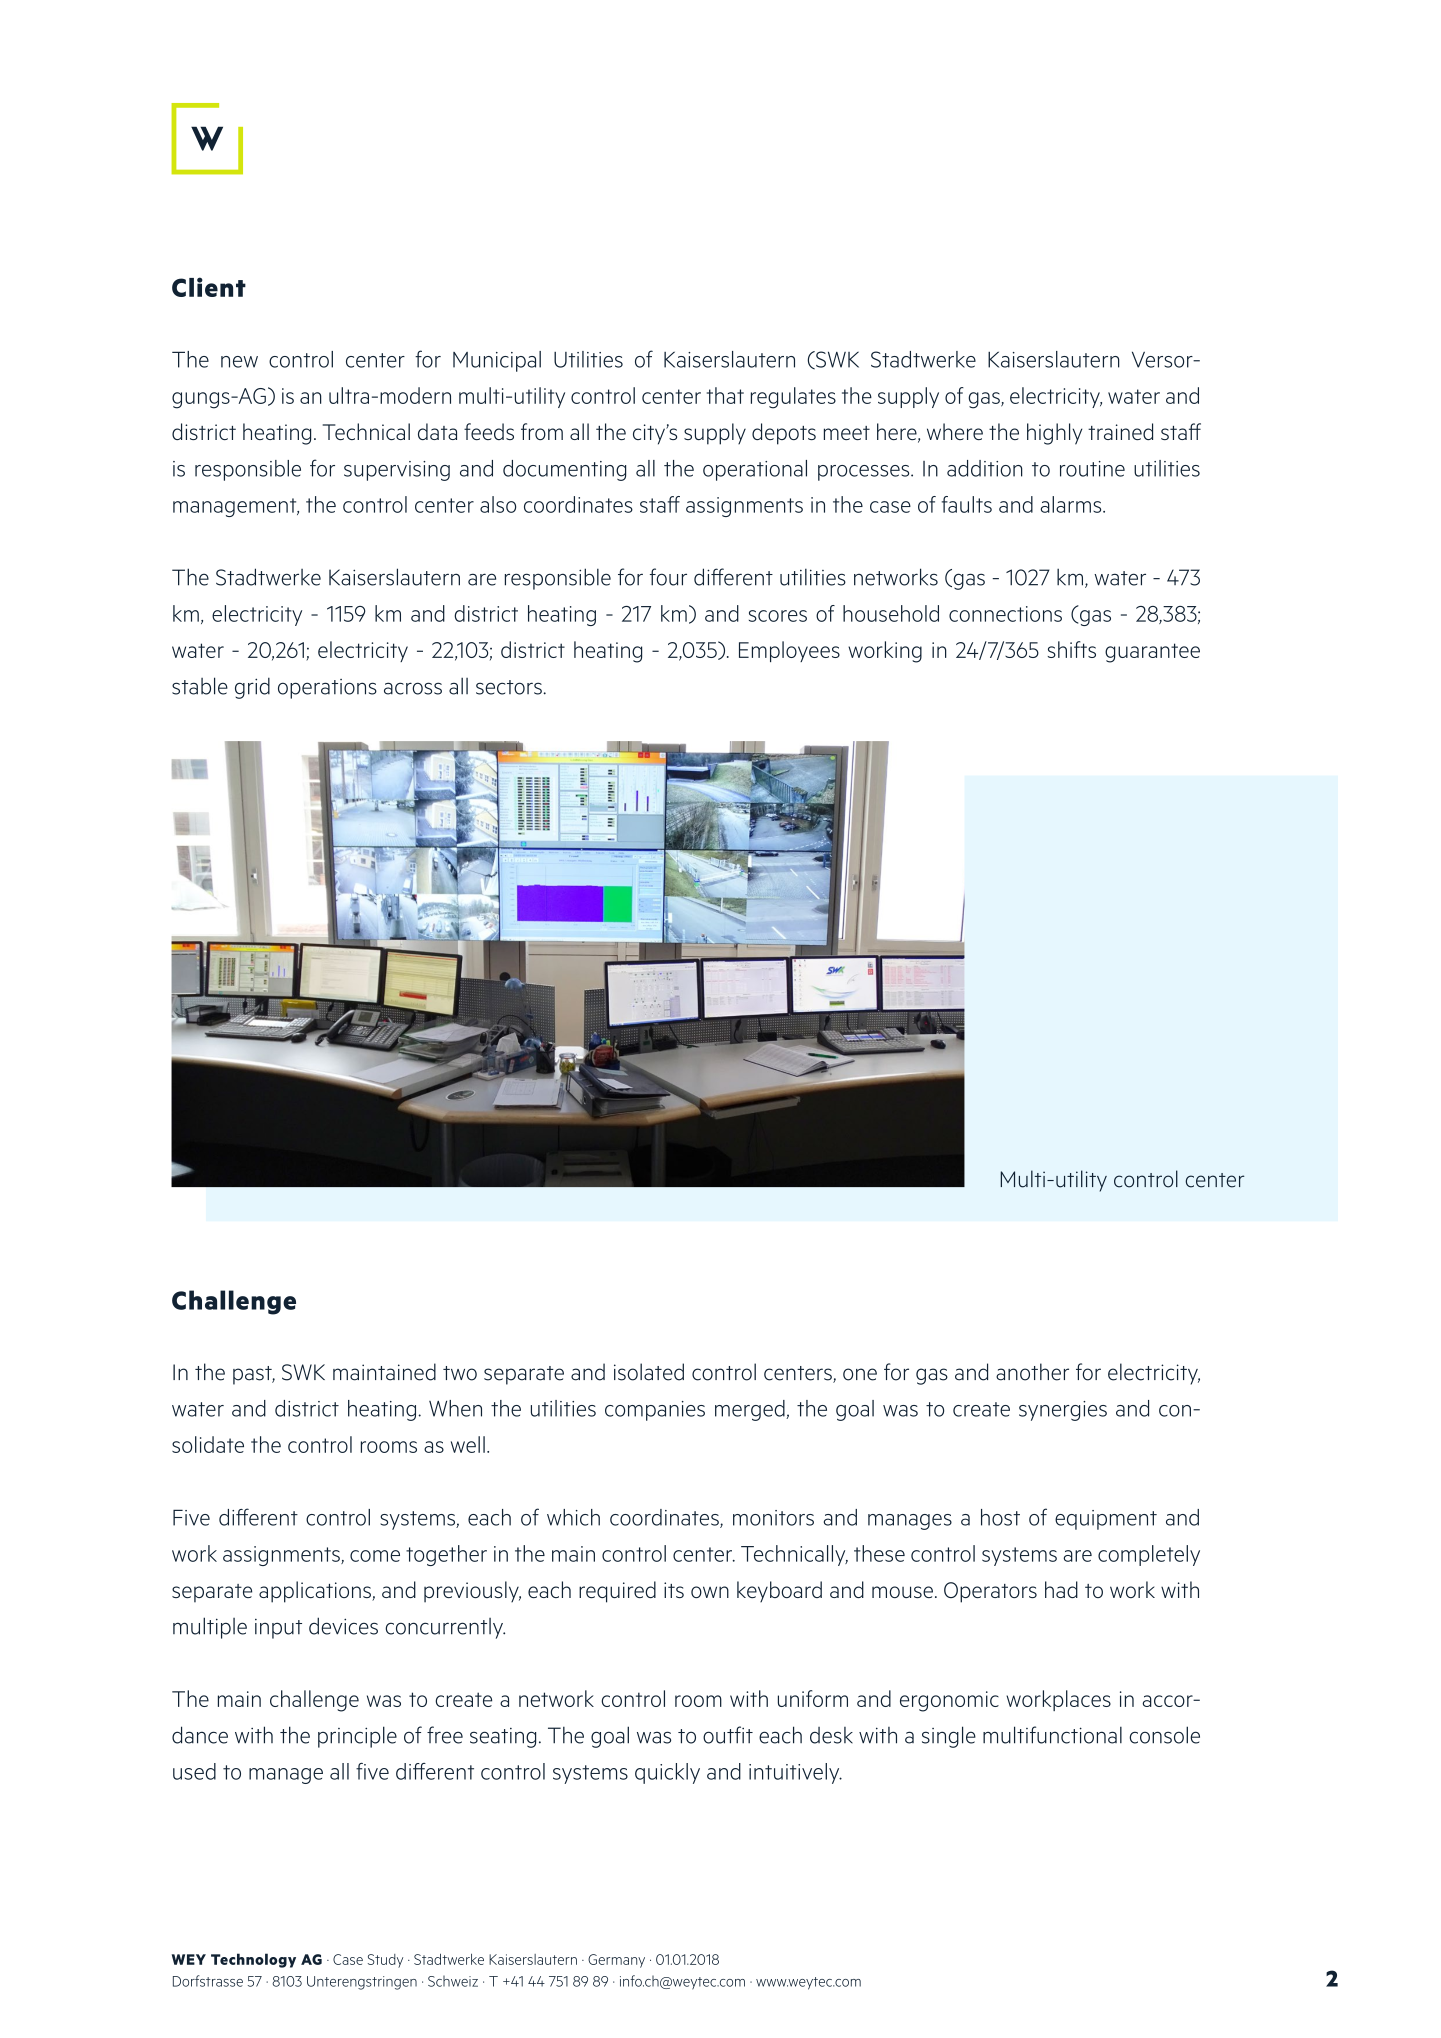 The height and width of the screenshot is (2038, 1441). Describe the element at coordinates (674, 1590) in the screenshot. I see `its` at that location.
